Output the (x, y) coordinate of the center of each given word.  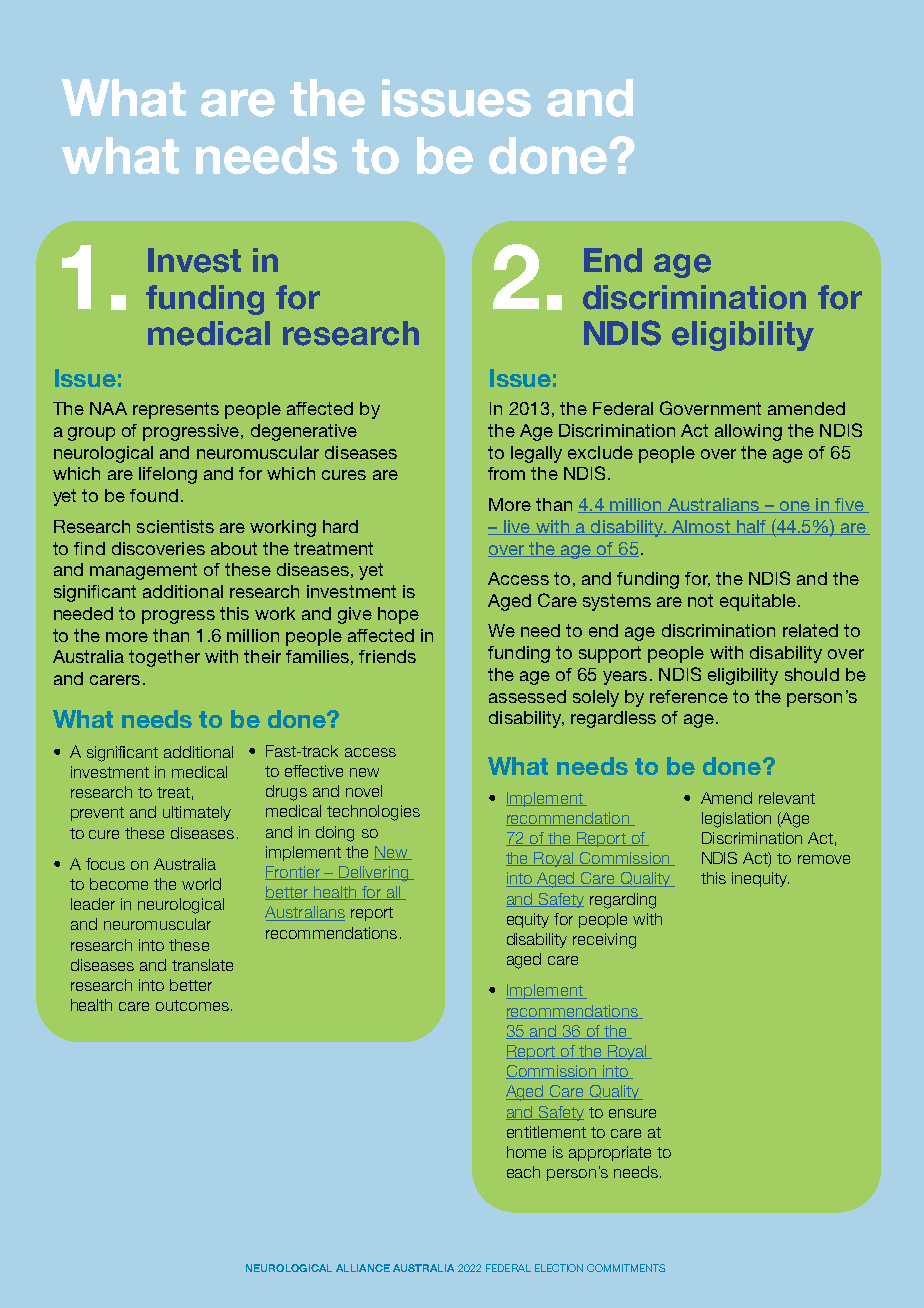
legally (536, 454)
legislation (736, 820)
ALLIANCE (363, 1268)
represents (176, 410)
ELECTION (559, 1268)
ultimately (197, 813)
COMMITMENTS (626, 1268)
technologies (373, 813)
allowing (748, 432)
